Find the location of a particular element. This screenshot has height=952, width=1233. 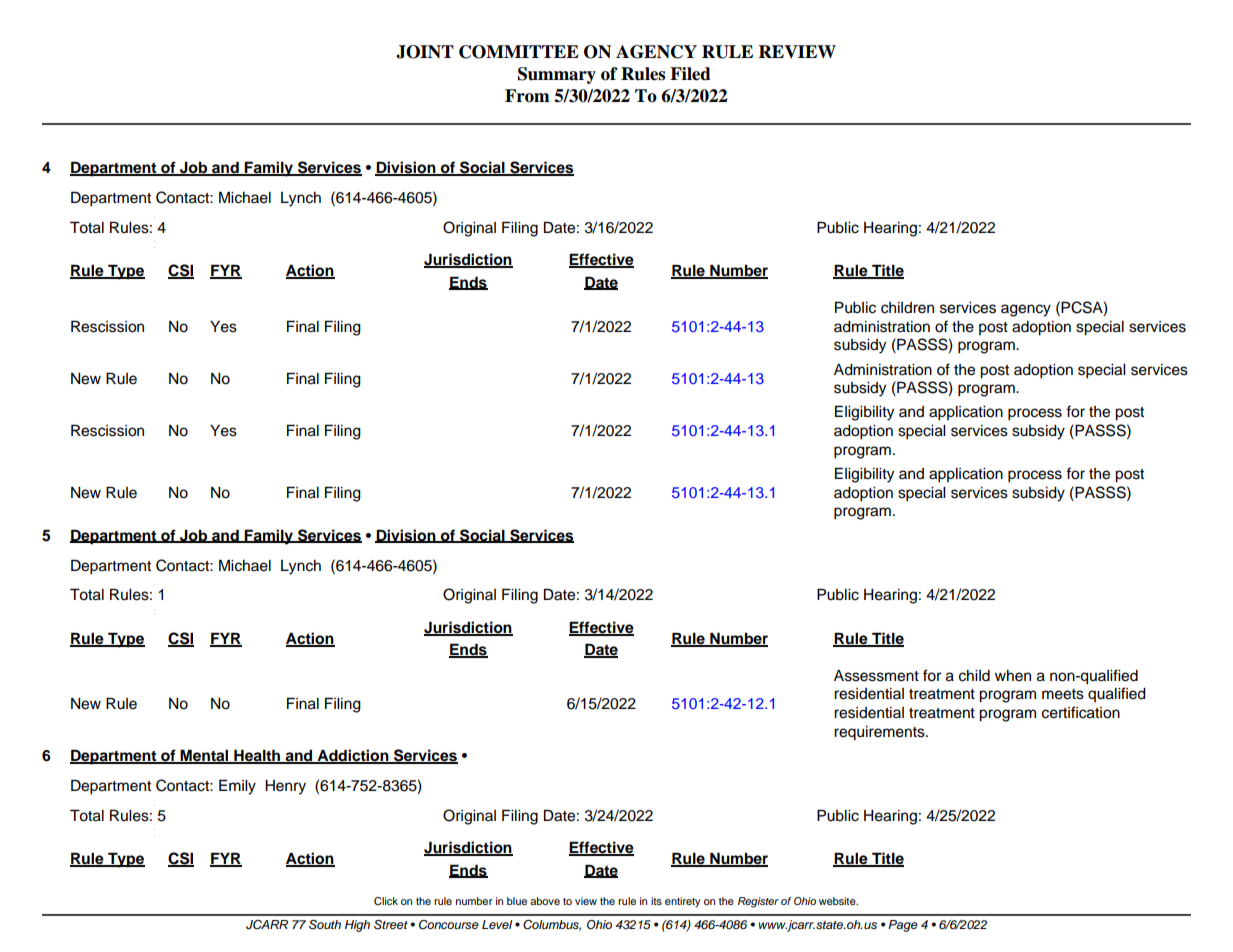

Summary is located at coordinates (557, 75).
